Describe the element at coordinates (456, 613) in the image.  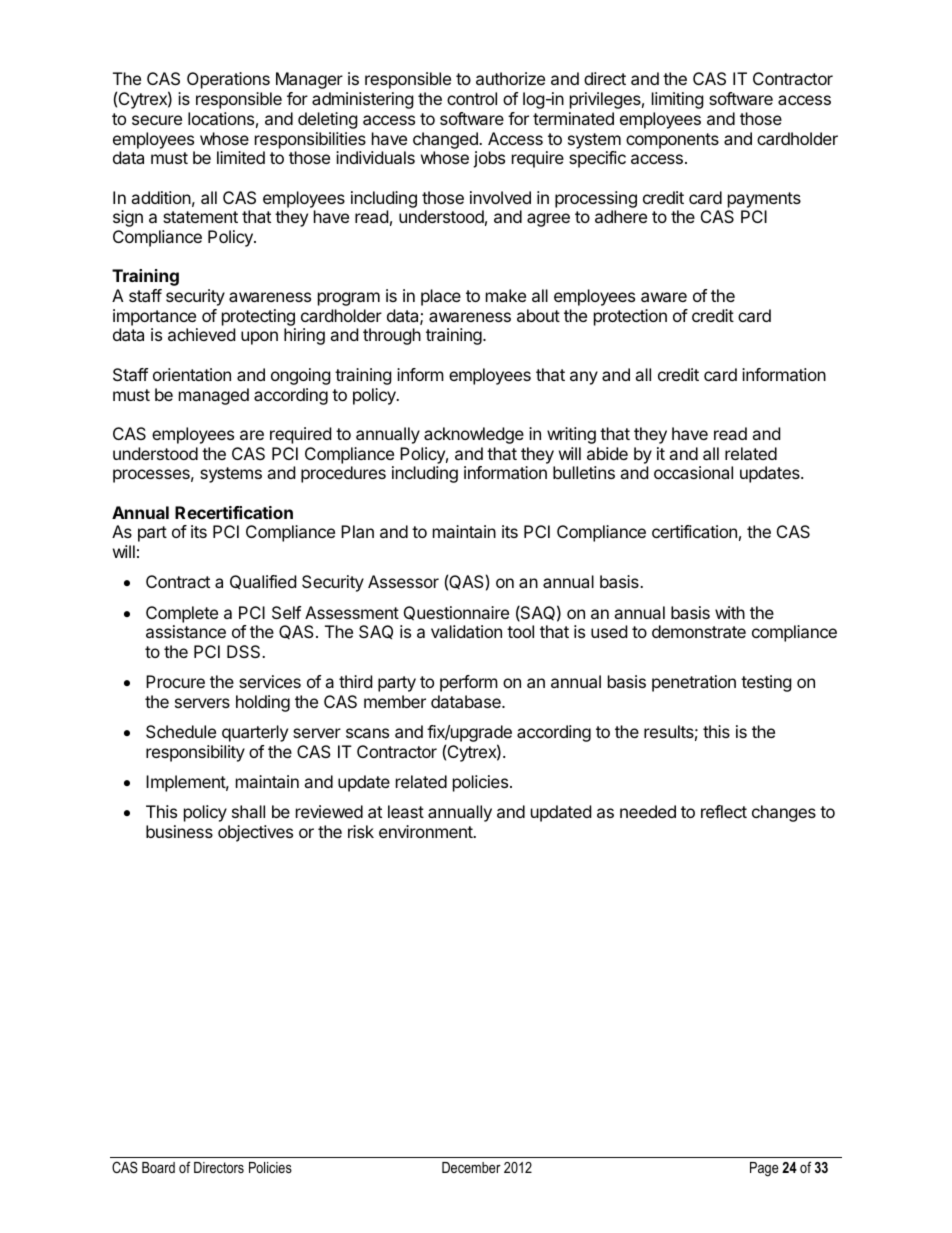
I see `Questionnaire` at that location.
